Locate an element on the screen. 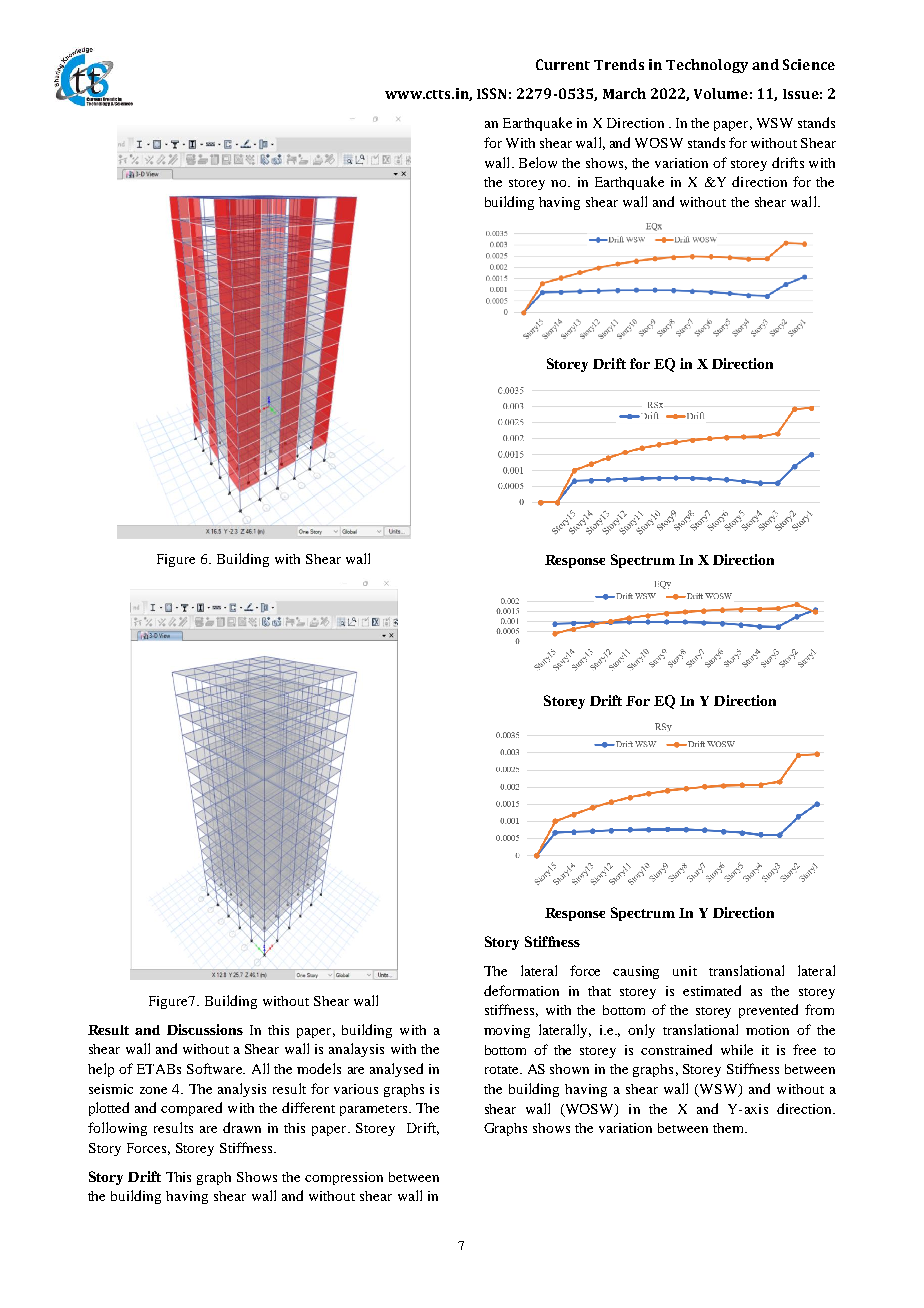 The width and height of the screenshot is (924, 1308). Below is located at coordinates (538, 162).
